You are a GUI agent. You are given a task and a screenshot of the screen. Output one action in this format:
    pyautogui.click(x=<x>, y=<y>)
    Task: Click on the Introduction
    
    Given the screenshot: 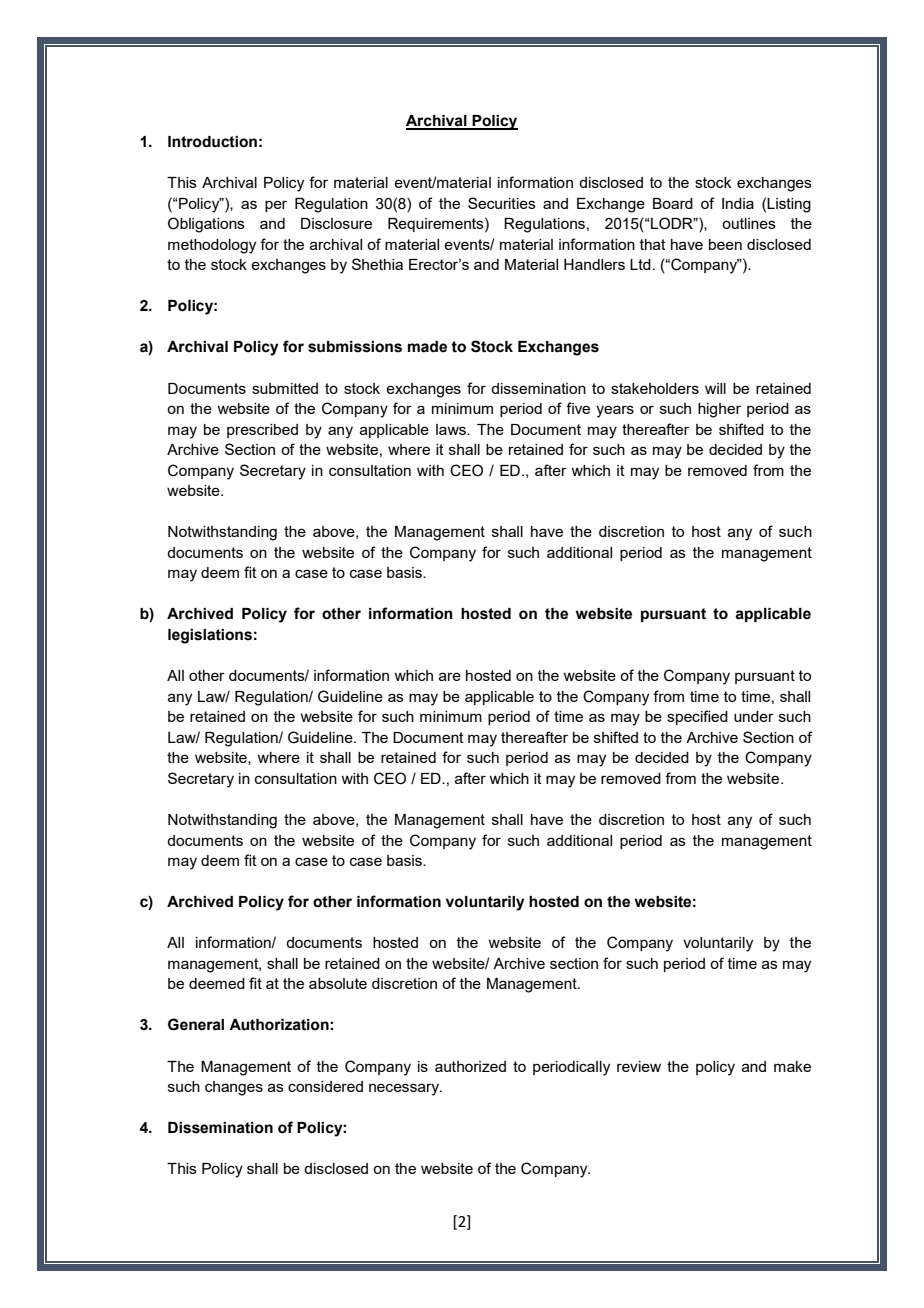 What is the action you would take?
    pyautogui.click(x=212, y=142)
